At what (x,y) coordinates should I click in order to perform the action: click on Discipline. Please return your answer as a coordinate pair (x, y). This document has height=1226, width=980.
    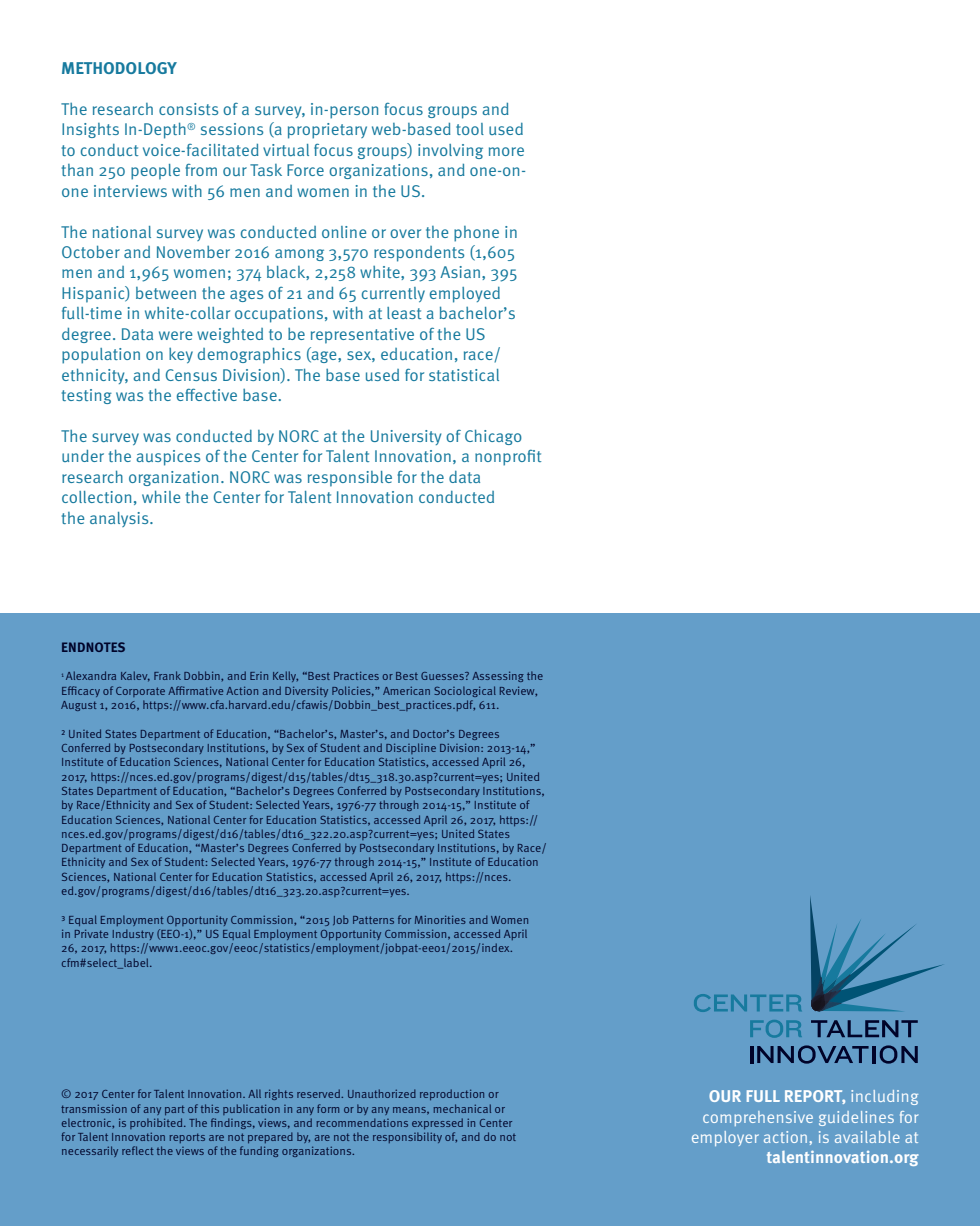
    Looking at the image, I should click on (411, 748).
